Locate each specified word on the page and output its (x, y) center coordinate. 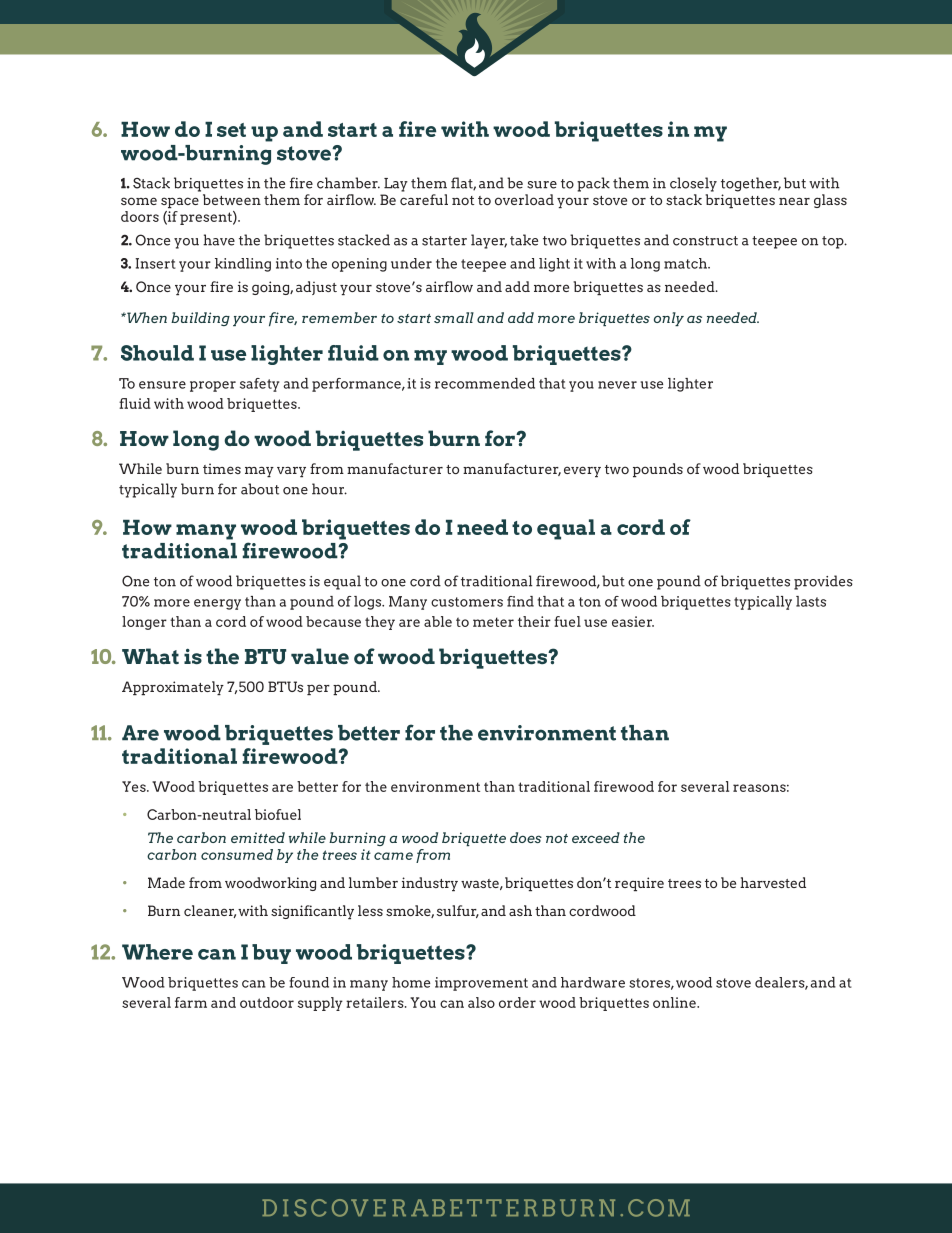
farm (191, 1002)
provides (823, 582)
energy (217, 604)
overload (524, 199)
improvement (481, 984)
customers (467, 602)
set (231, 130)
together (751, 184)
